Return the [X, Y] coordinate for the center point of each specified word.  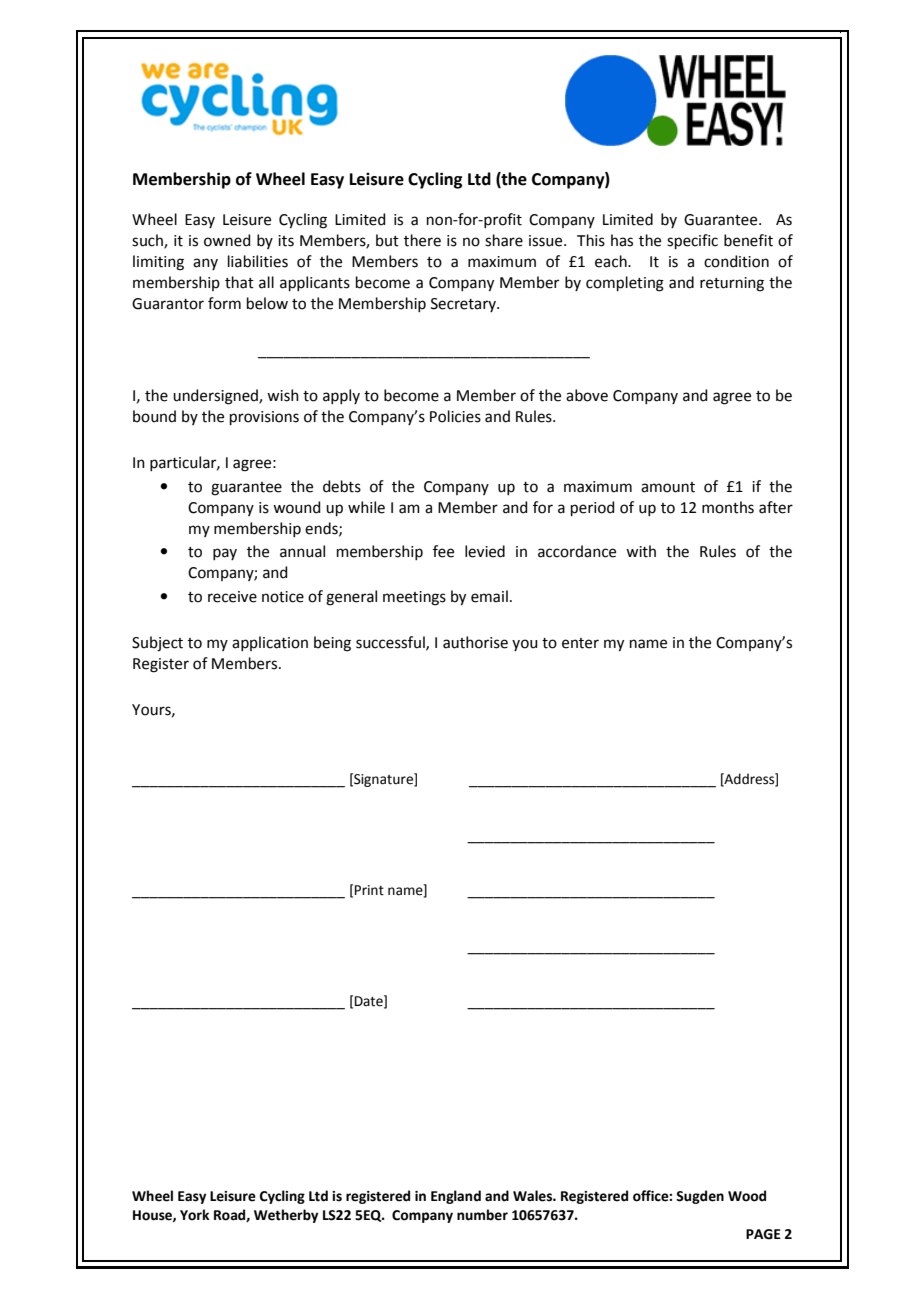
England [456, 1197]
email [489, 596]
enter [580, 643]
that [239, 282]
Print [369, 890]
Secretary [464, 305]
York [195, 1215]
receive [232, 597]
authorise [475, 642]
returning [732, 284]
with [641, 551]
